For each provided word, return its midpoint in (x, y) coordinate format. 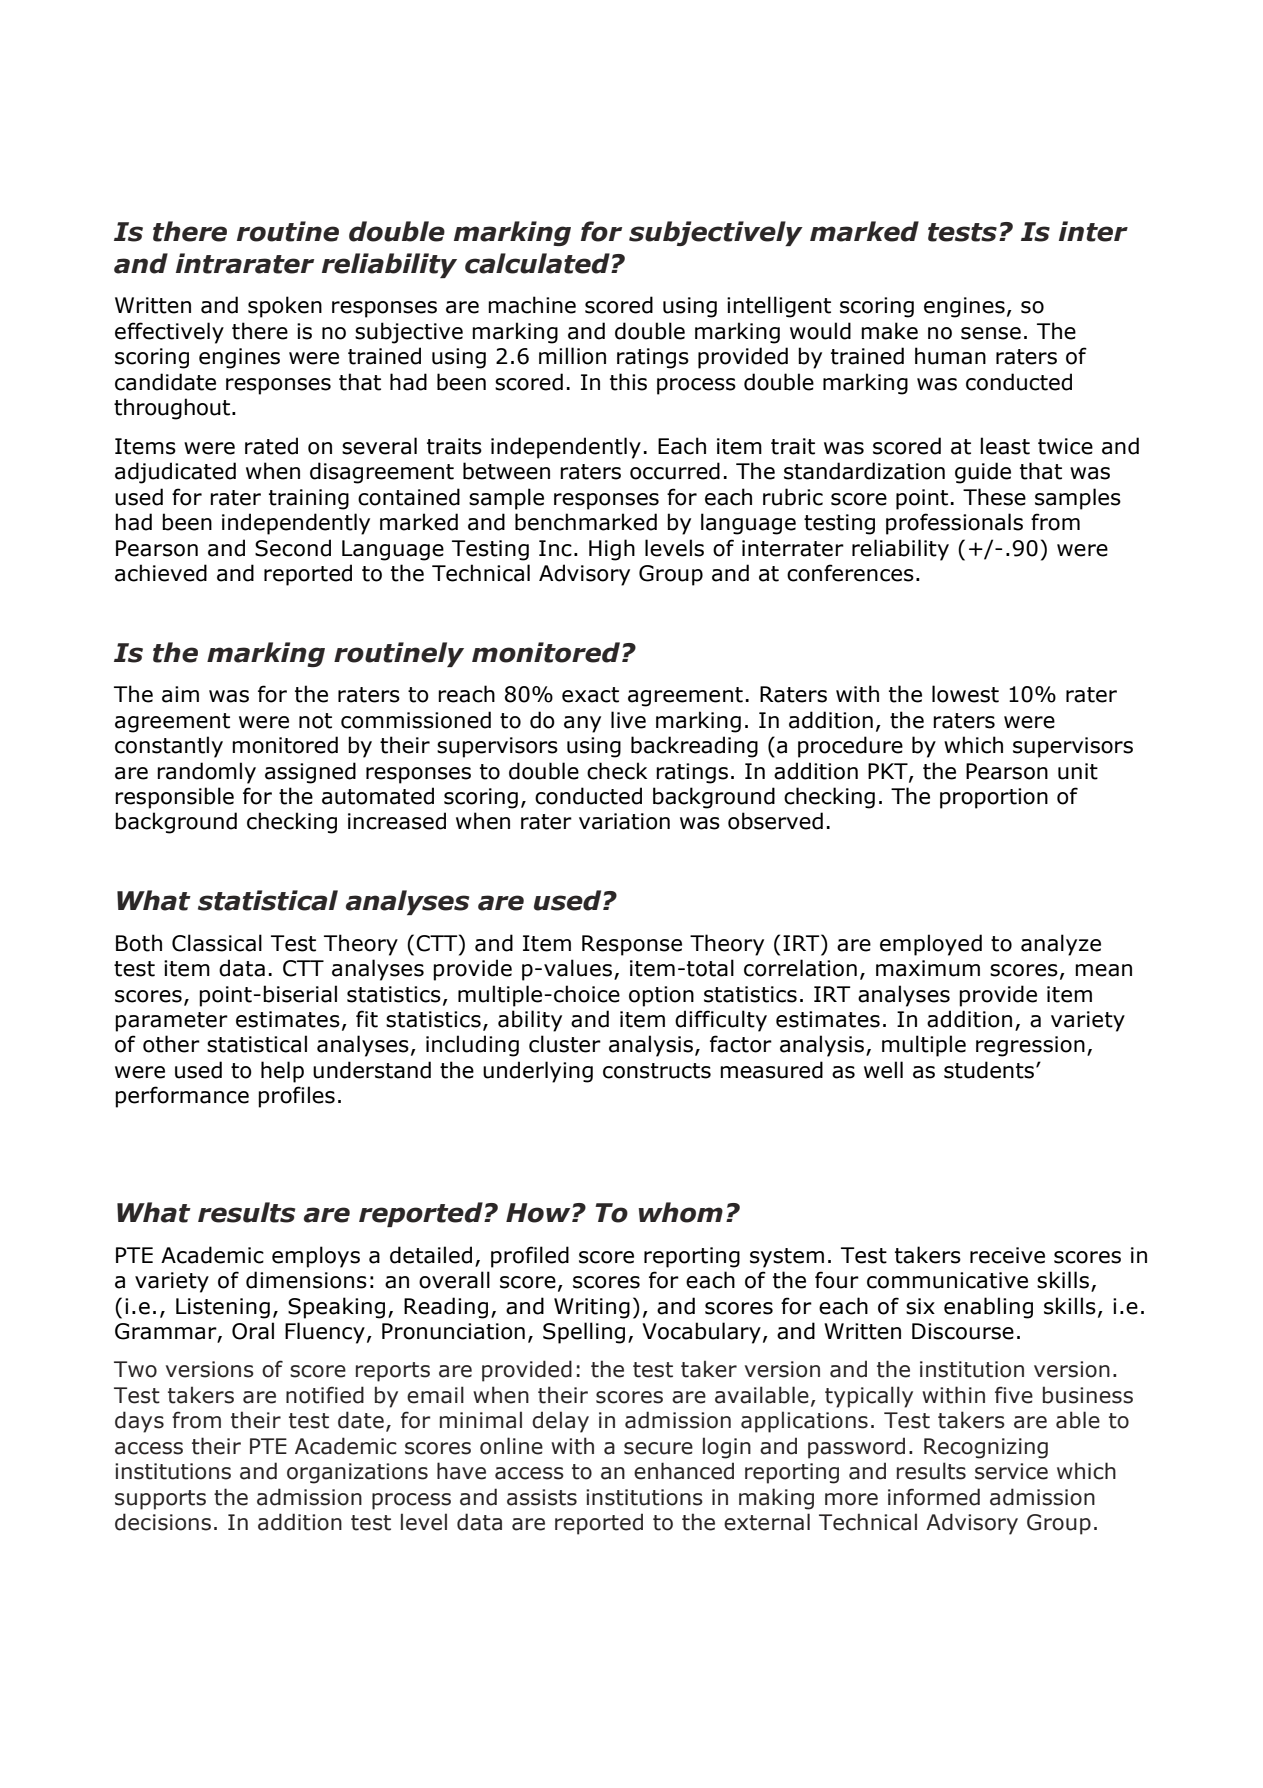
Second (293, 548)
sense (991, 333)
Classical (217, 943)
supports (160, 1500)
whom (681, 1212)
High (612, 550)
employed (931, 945)
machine (532, 305)
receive (1007, 1255)
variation (624, 821)
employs (316, 1257)
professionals (954, 524)
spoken (285, 307)
